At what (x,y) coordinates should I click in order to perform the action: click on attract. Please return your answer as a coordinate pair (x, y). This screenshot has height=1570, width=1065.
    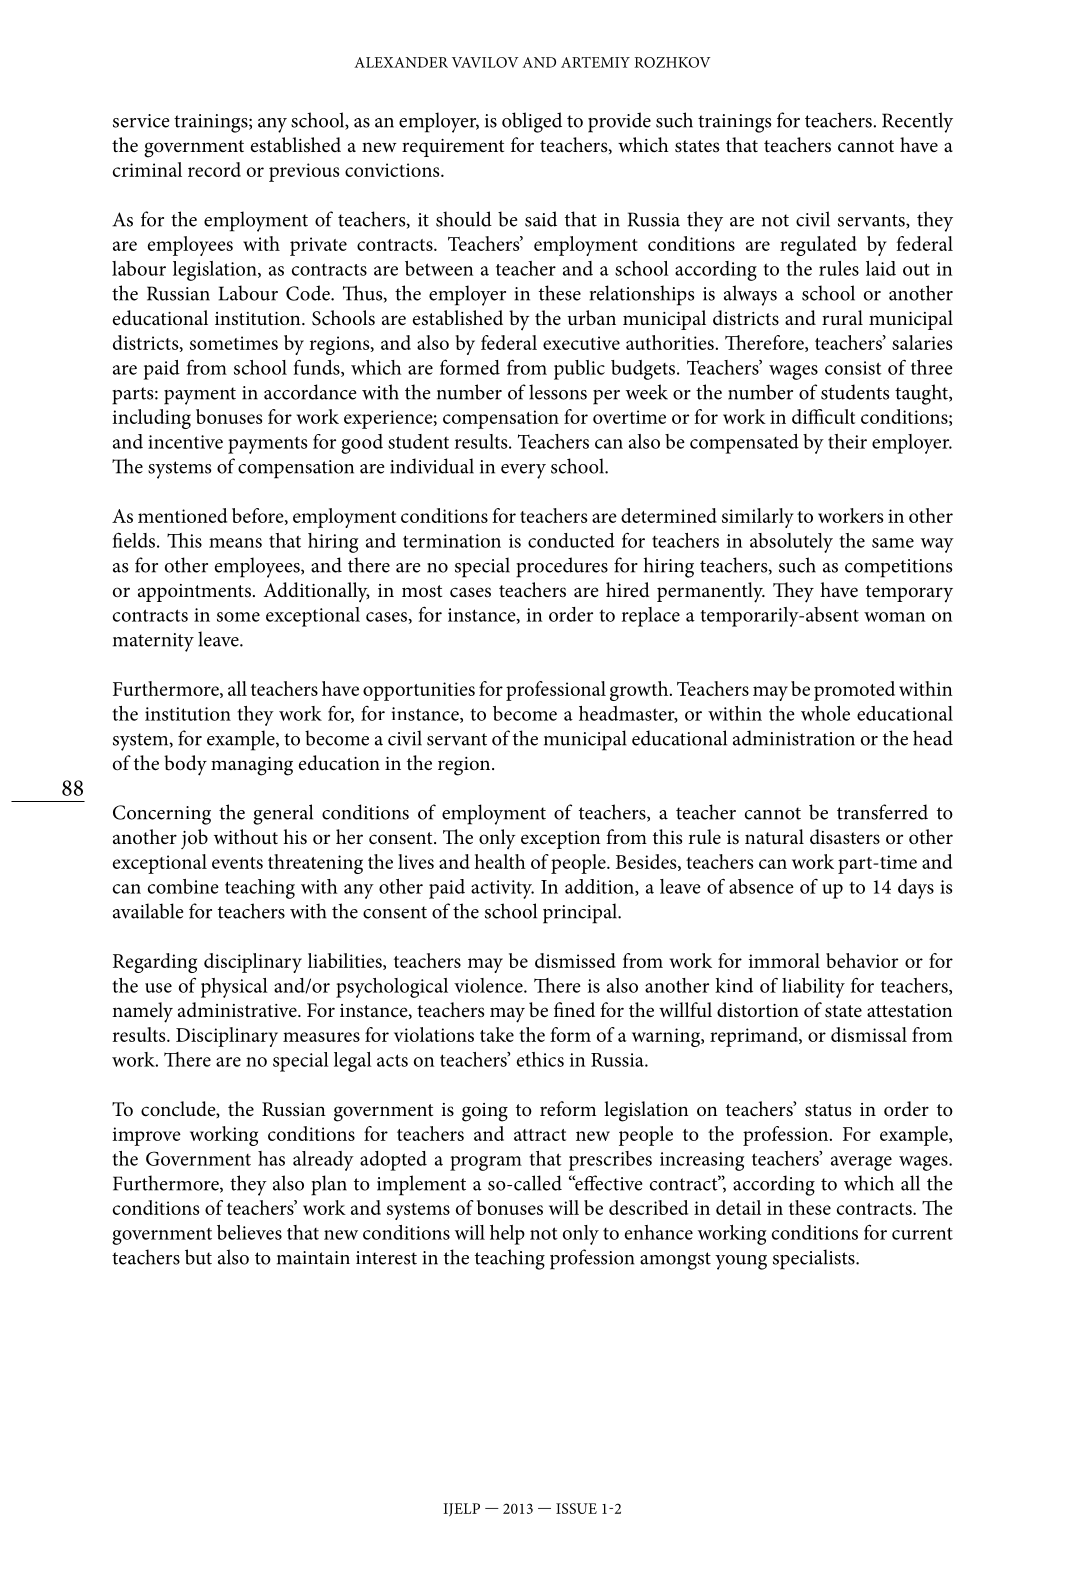
    Looking at the image, I should click on (540, 1135).
